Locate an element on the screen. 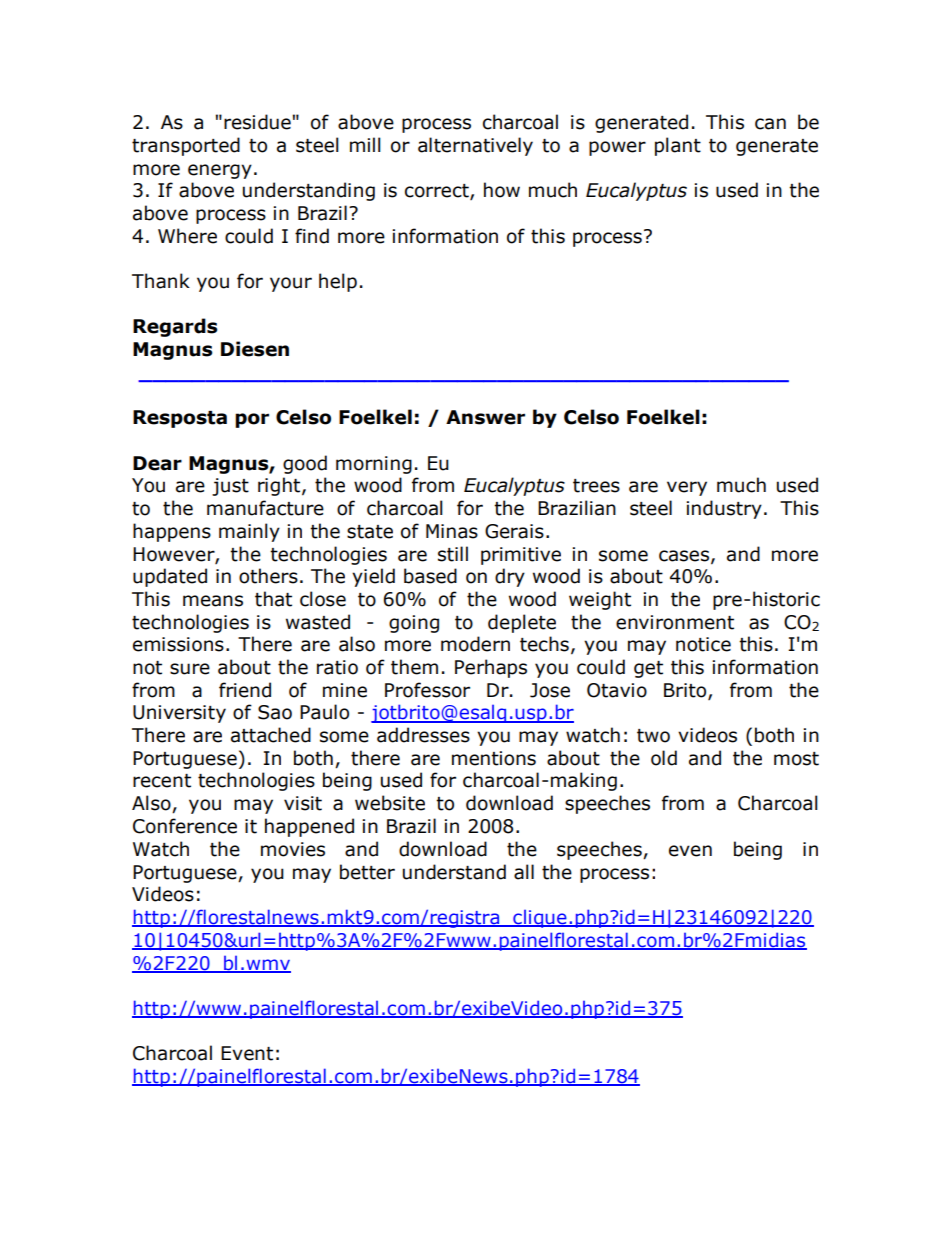  residue is located at coordinates (258, 122).
